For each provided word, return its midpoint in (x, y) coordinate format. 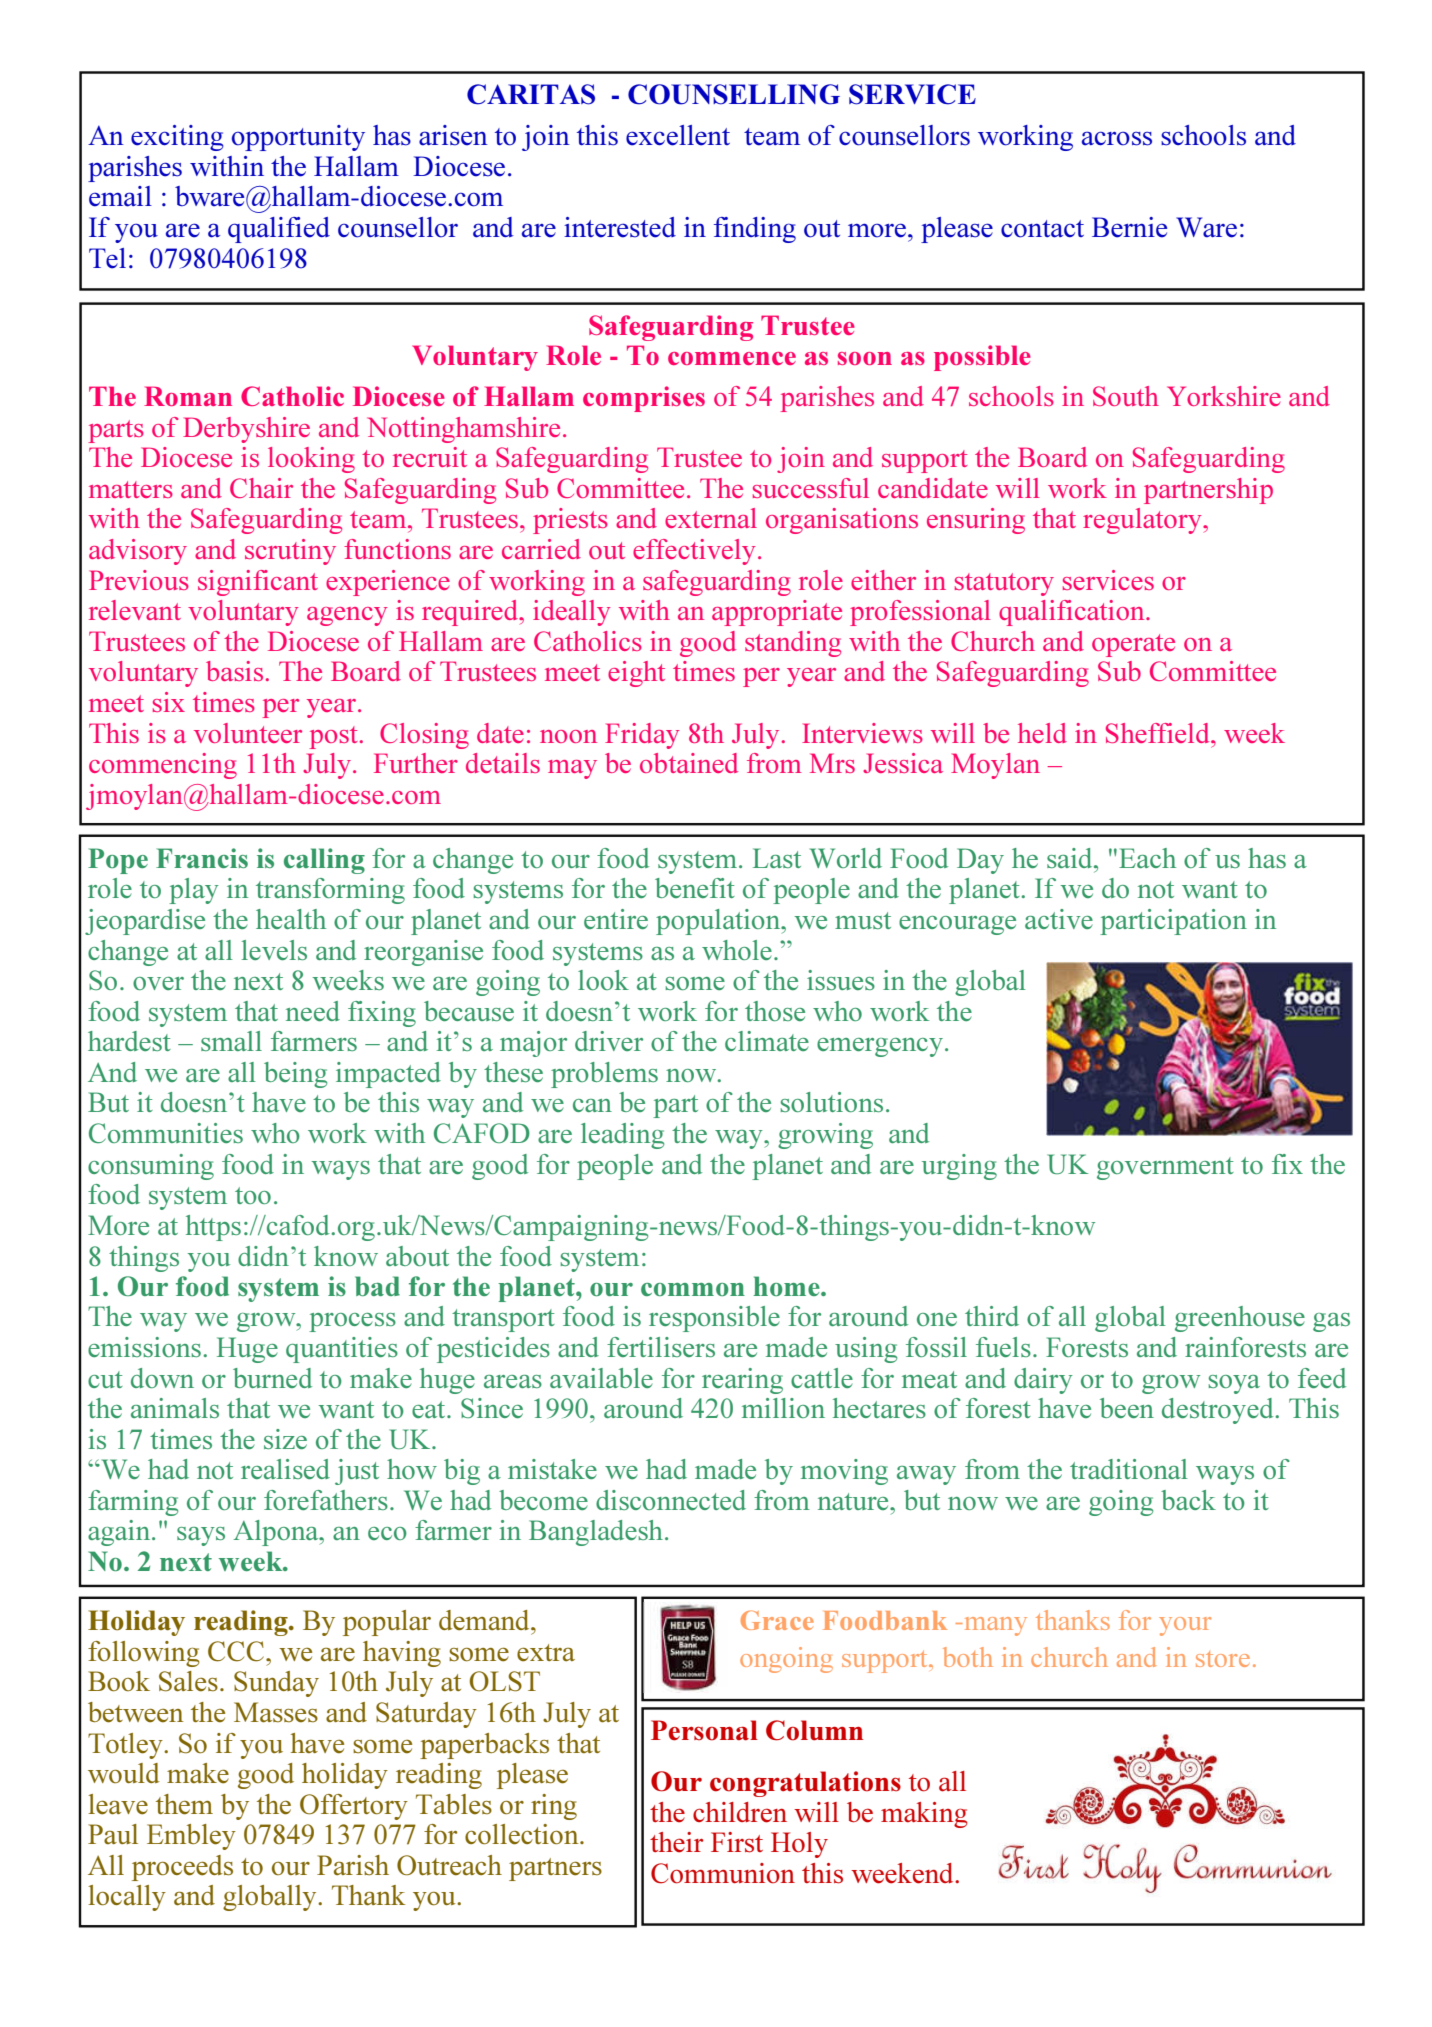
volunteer (248, 733)
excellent (678, 135)
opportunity (298, 138)
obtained (689, 763)
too (253, 1195)
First (737, 1842)
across (1117, 138)
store (1223, 1659)
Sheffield (1159, 733)
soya (1234, 1384)
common (693, 1289)
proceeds (182, 1868)
